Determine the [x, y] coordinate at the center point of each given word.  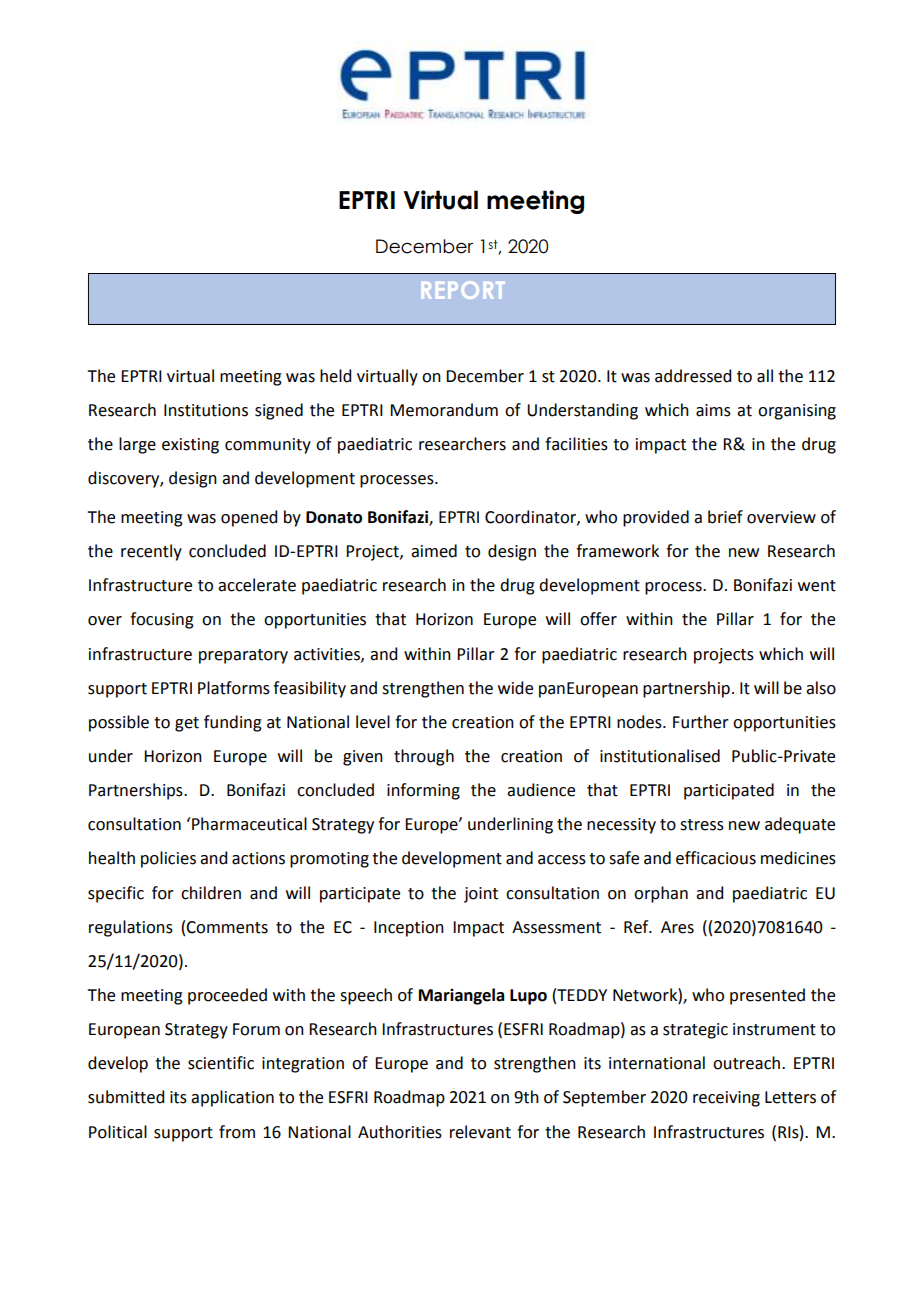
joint [481, 895]
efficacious [716, 858]
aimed [434, 551]
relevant [480, 1132]
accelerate [257, 585]
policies [168, 859]
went [817, 586]
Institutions [206, 410]
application [232, 1098]
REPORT [463, 290]
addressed [693, 376]
